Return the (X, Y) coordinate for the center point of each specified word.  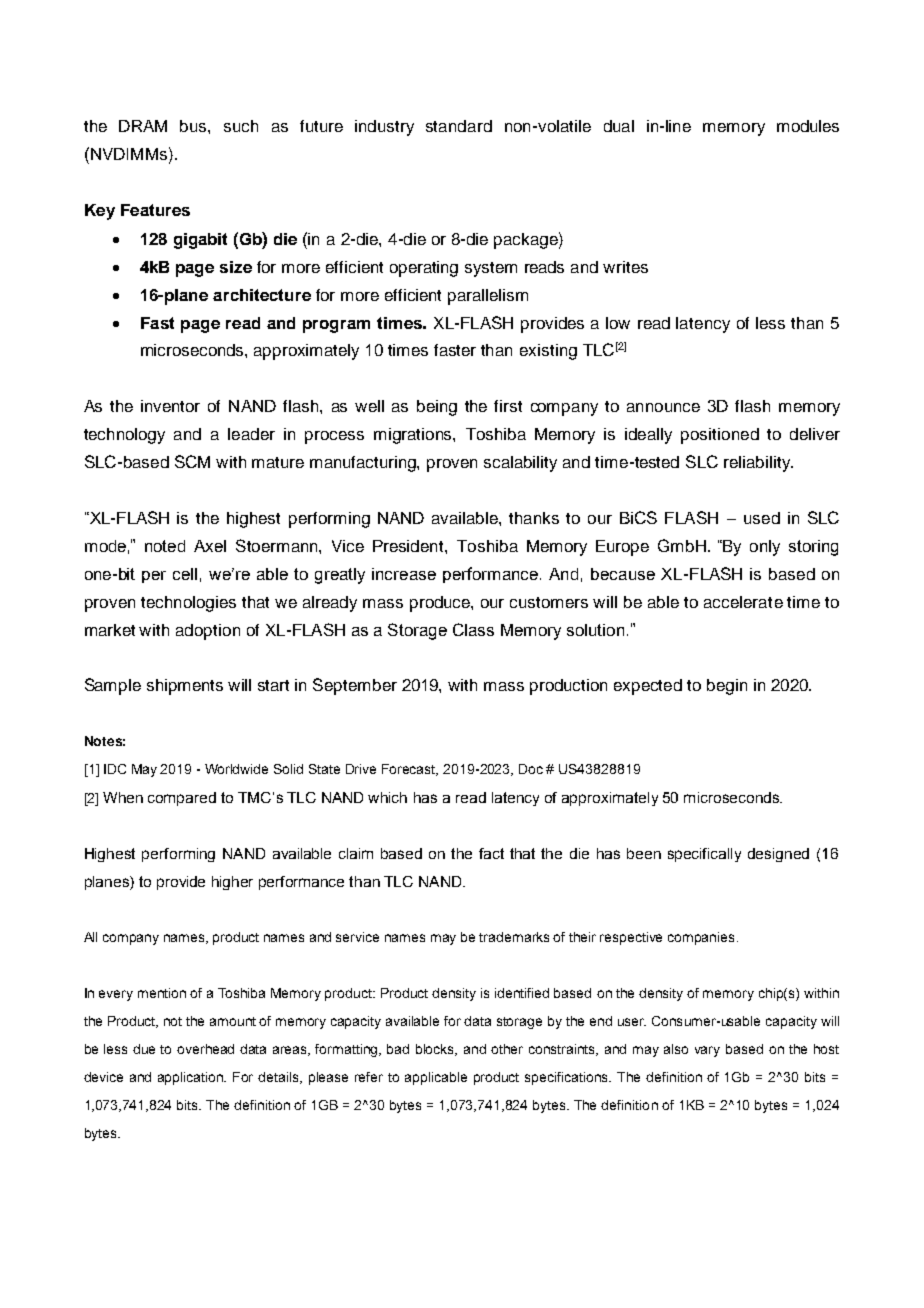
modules (808, 126)
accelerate (743, 602)
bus (194, 126)
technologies (188, 604)
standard (459, 126)
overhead (205, 1049)
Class (473, 629)
